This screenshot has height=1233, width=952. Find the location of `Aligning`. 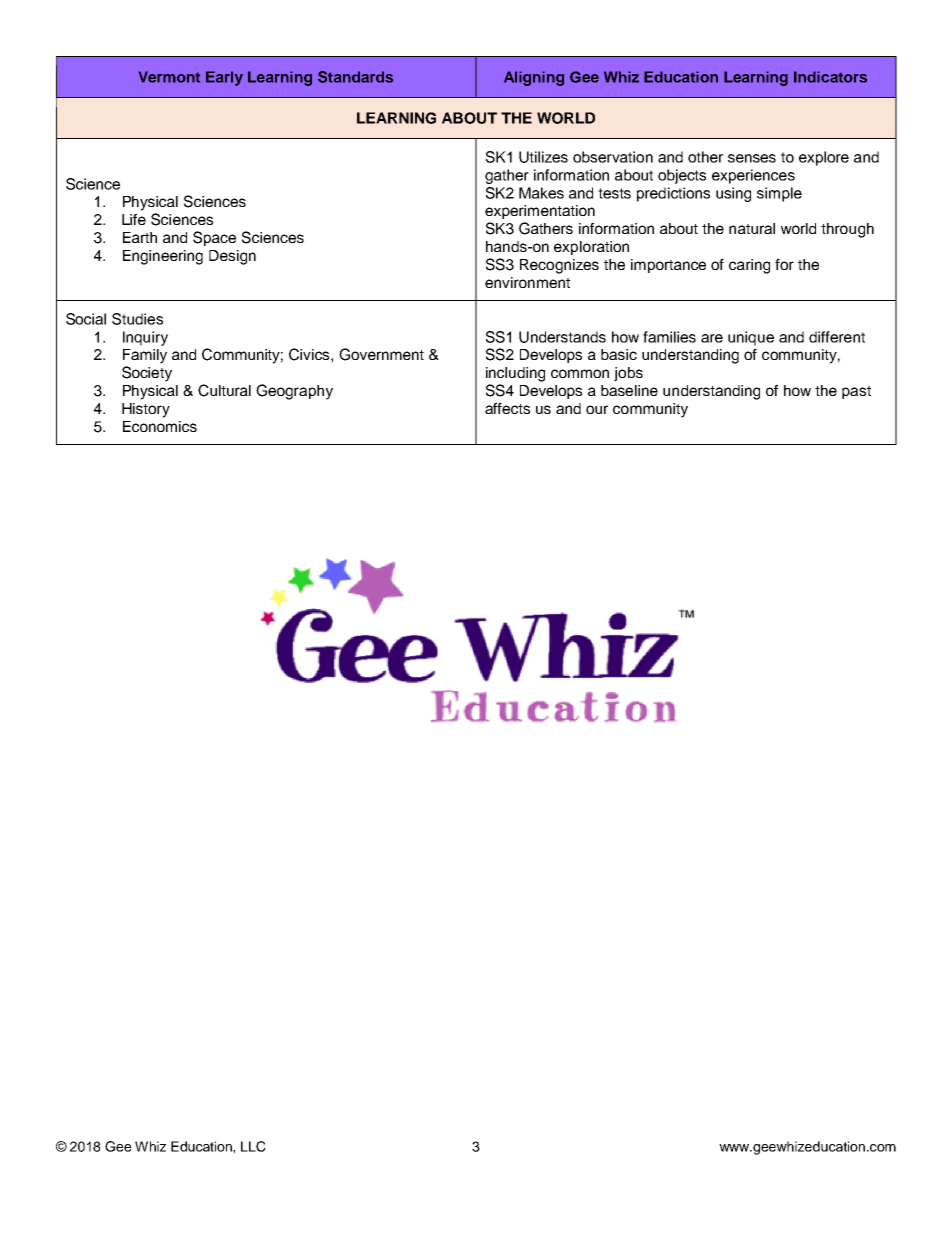

Aligning is located at coordinates (534, 78).
